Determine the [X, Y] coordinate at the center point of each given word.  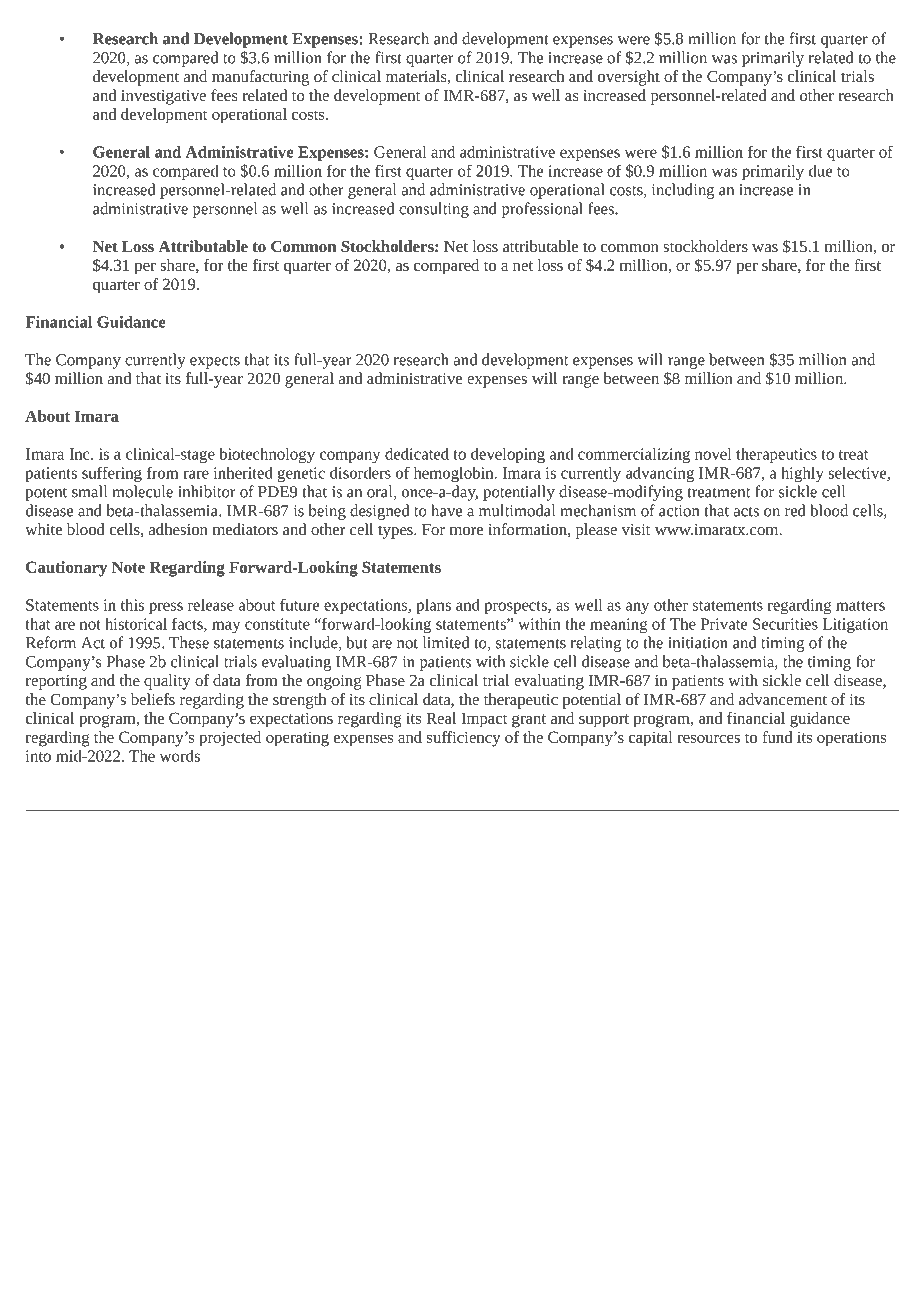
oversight [629, 78]
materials [417, 77]
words [180, 756]
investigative [163, 97]
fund [777, 737]
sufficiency [464, 739]
